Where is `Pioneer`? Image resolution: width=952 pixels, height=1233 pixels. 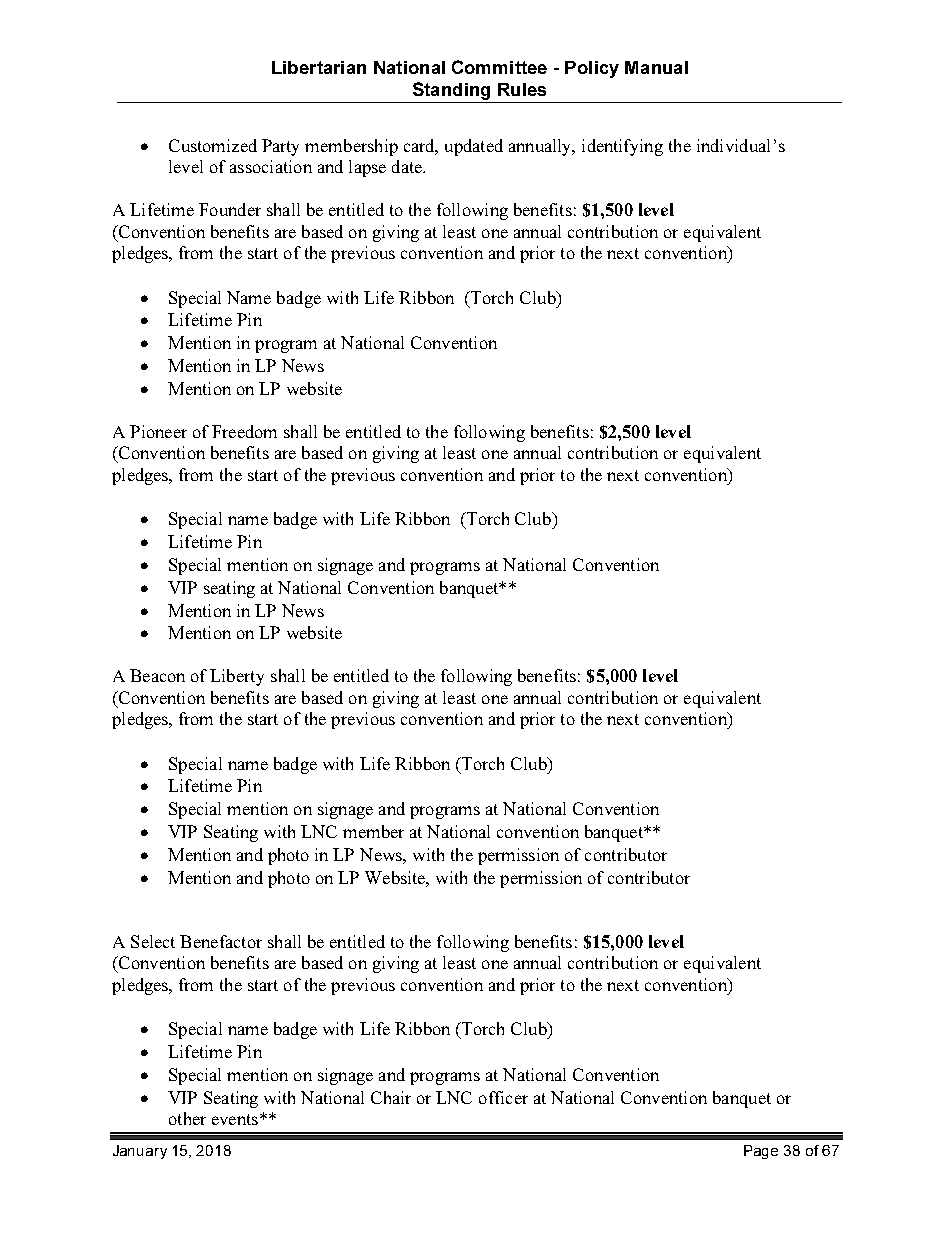 Pioneer is located at coordinates (158, 431).
